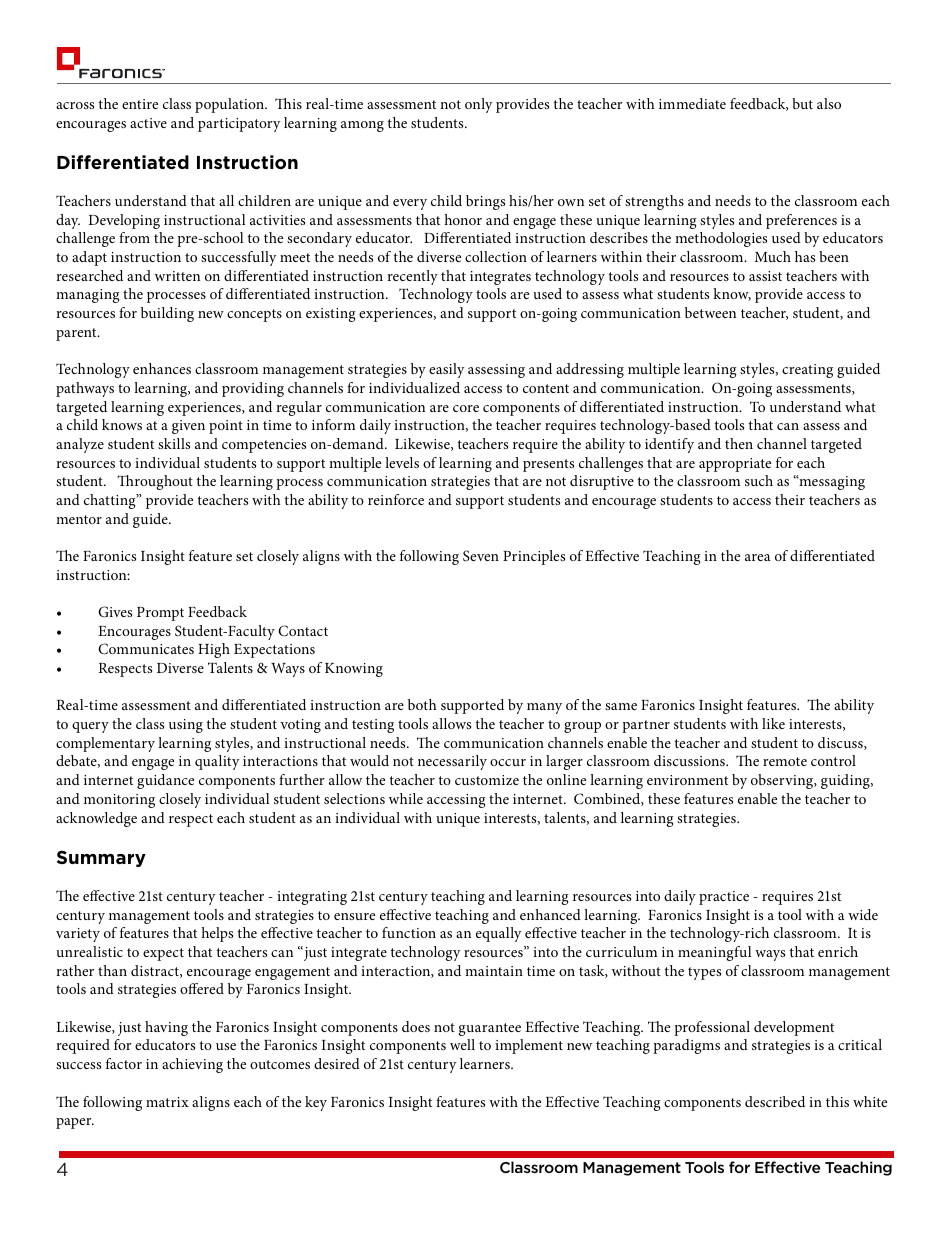 Image resolution: width=952 pixels, height=1233 pixels. I want to click on area, so click(758, 557).
